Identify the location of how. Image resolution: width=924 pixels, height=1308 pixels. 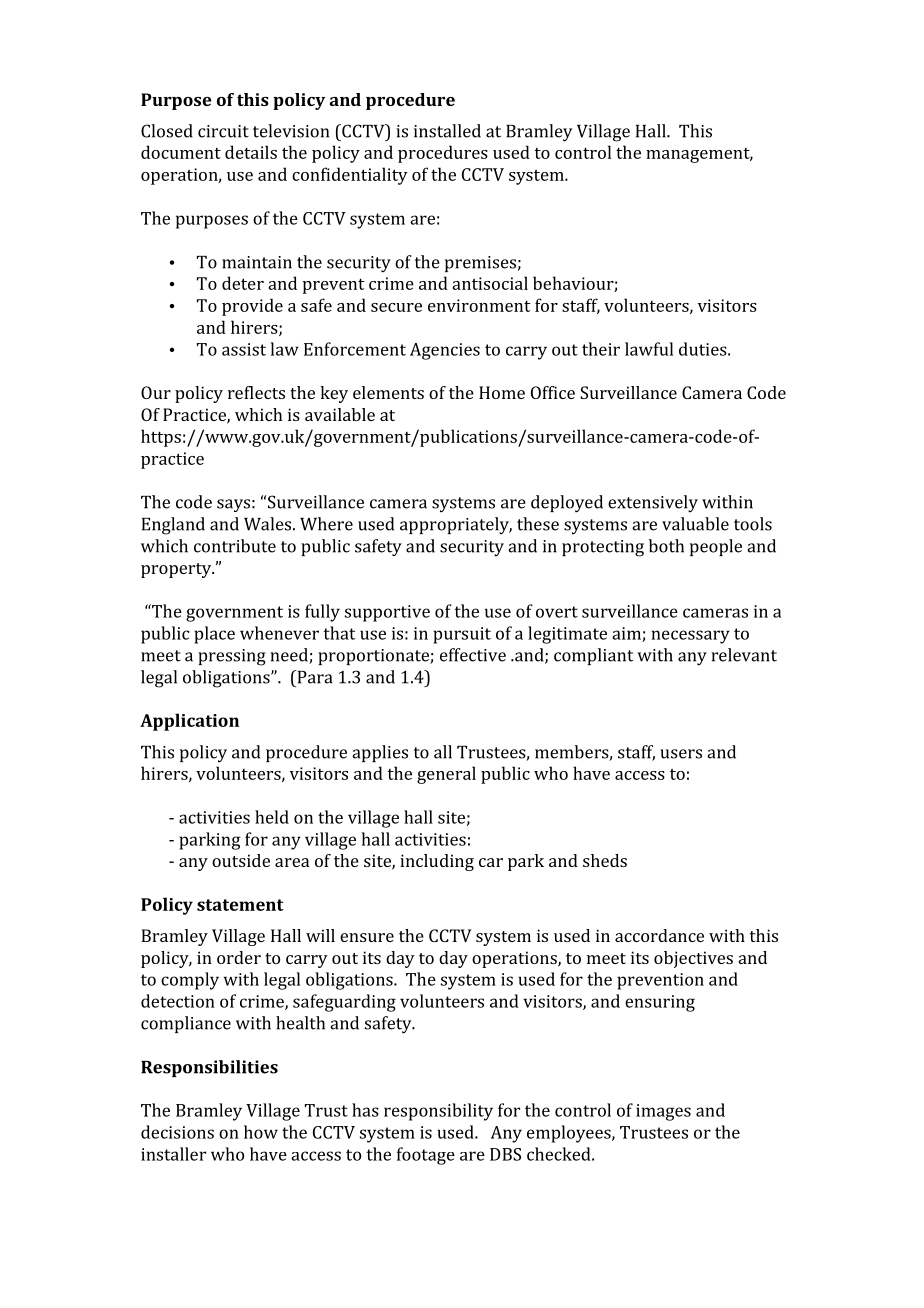
(261, 1132).
